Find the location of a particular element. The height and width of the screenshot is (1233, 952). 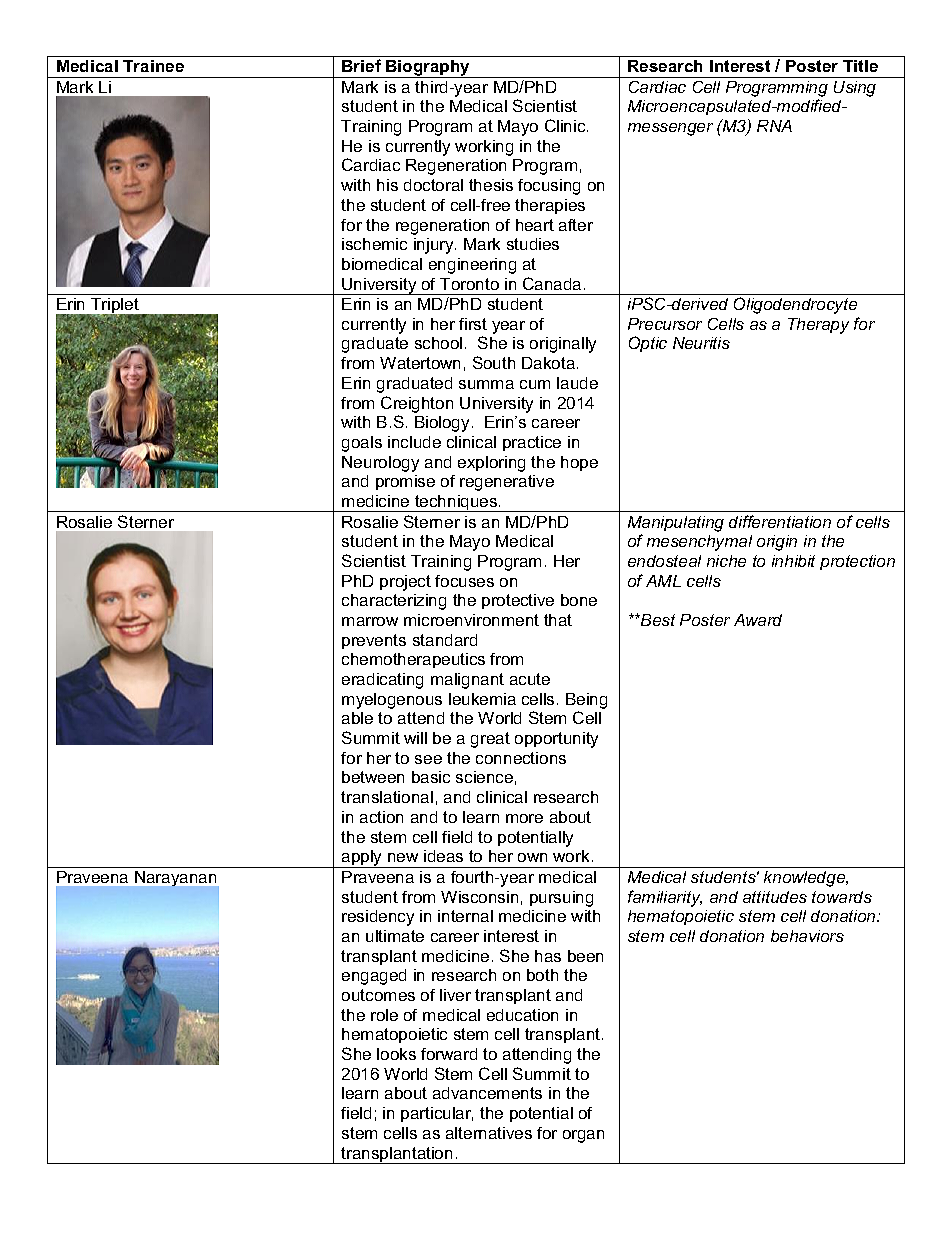

marrow is located at coordinates (370, 621).
